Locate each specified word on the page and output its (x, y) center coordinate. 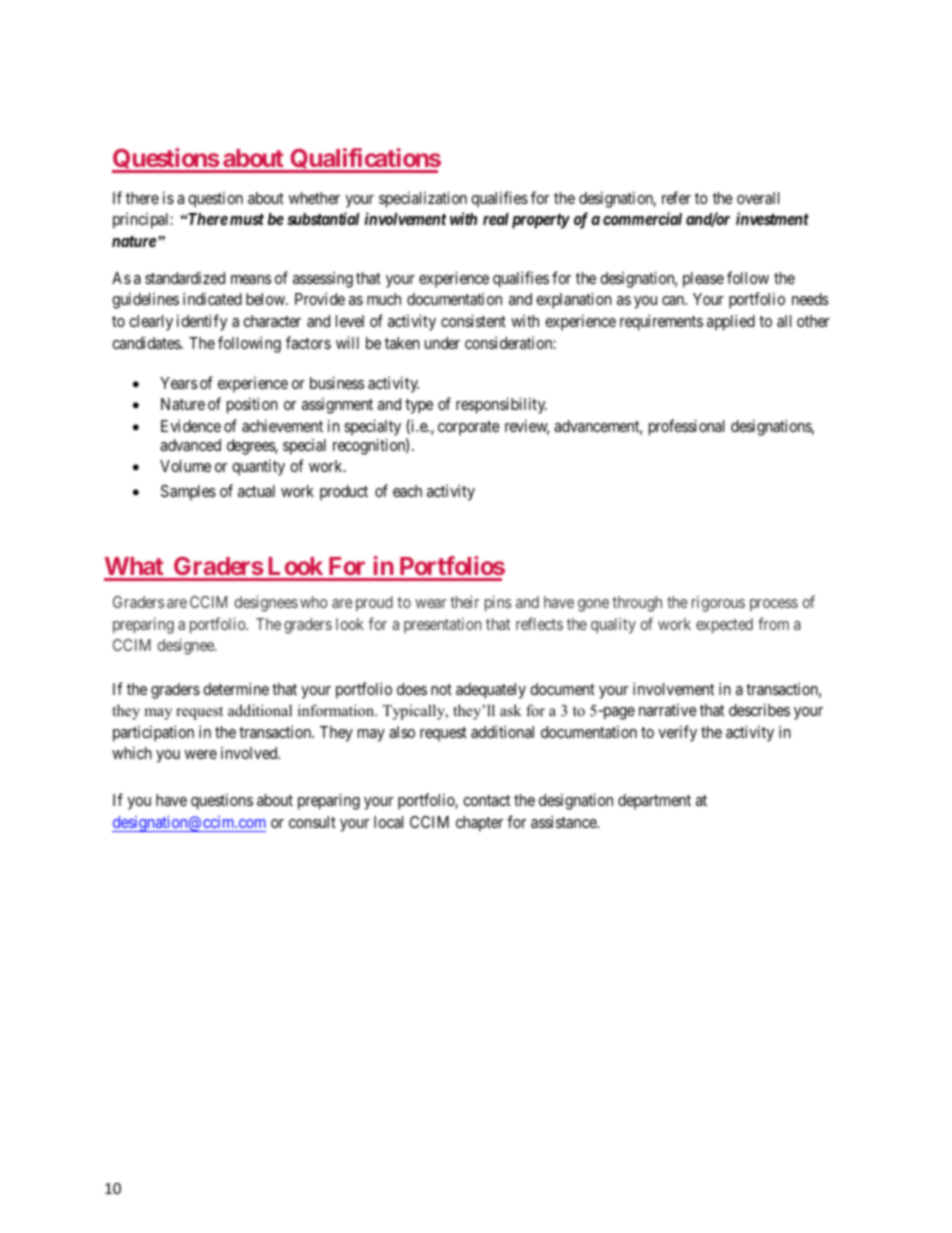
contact (486, 800)
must (247, 219)
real (496, 219)
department (654, 802)
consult (312, 822)
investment (772, 218)
